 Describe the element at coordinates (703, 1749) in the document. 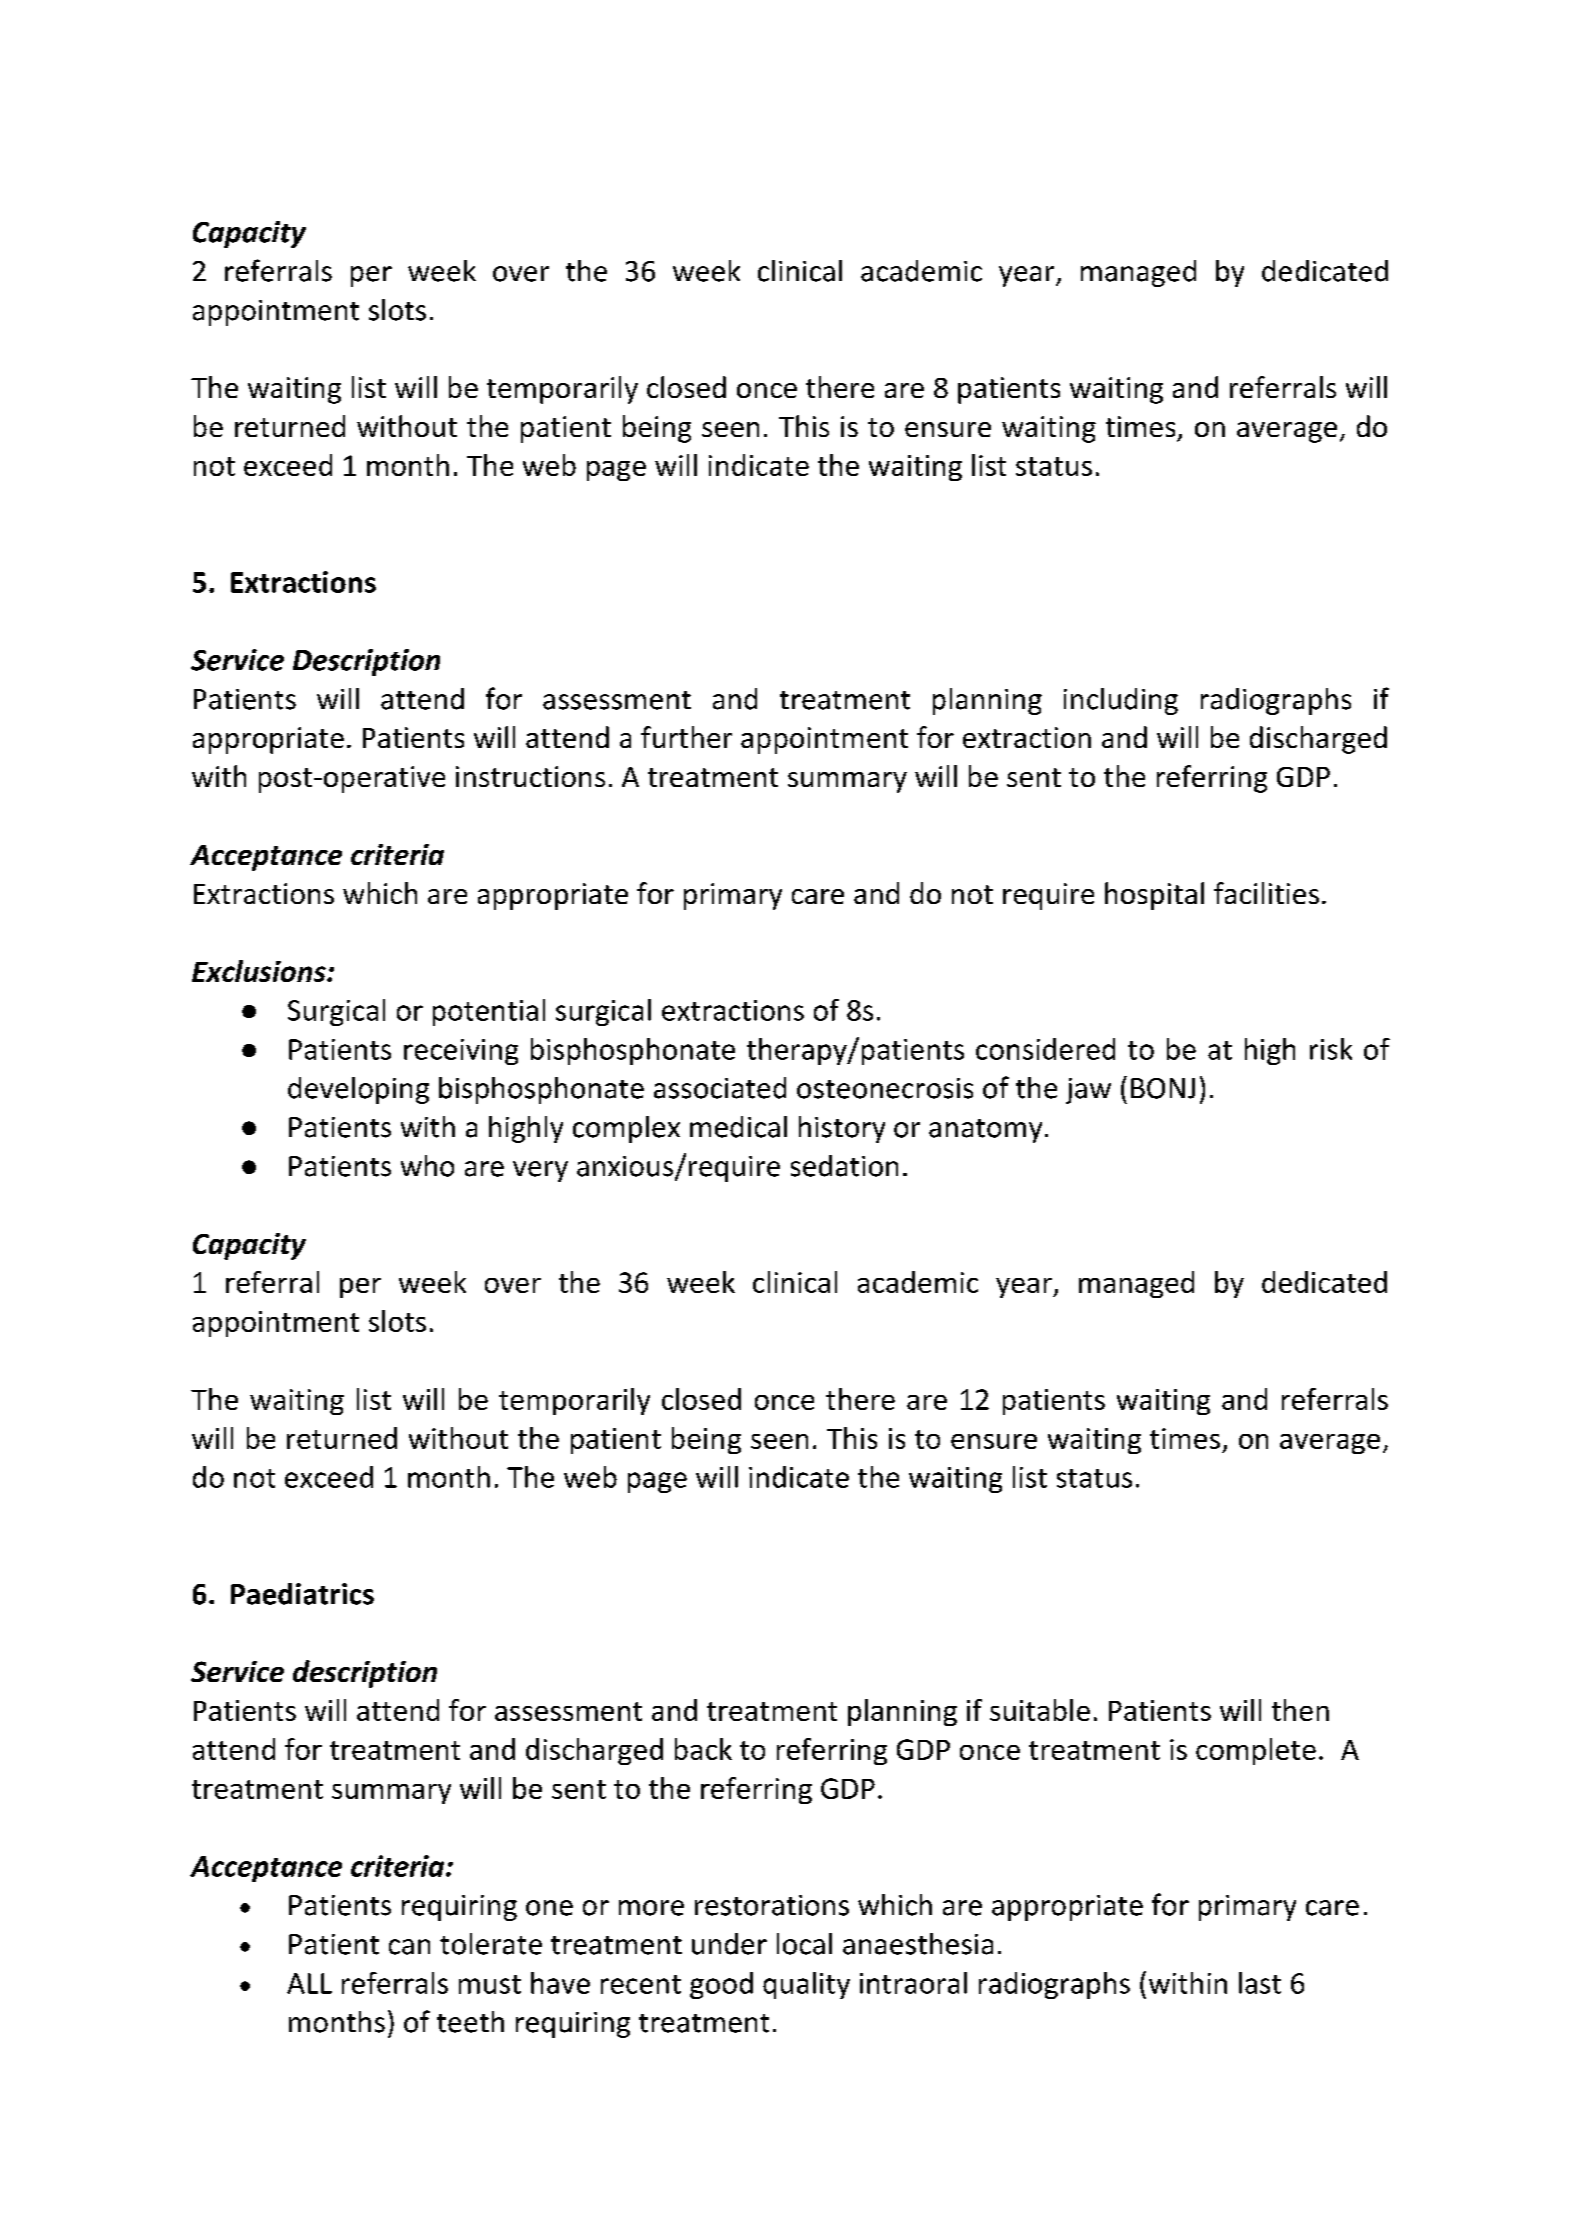

I see `back` at that location.
